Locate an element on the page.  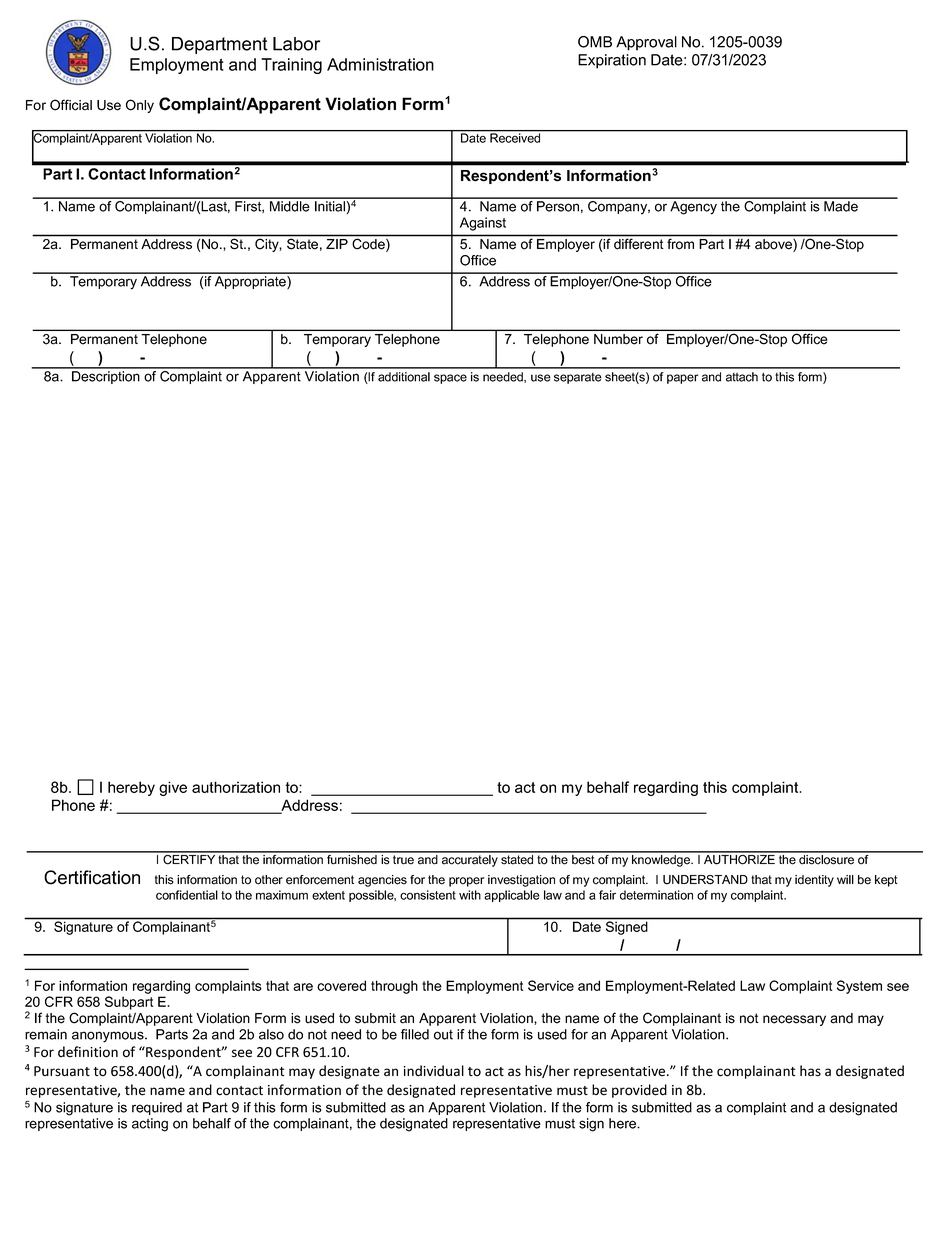
individual is located at coordinates (433, 1071).
